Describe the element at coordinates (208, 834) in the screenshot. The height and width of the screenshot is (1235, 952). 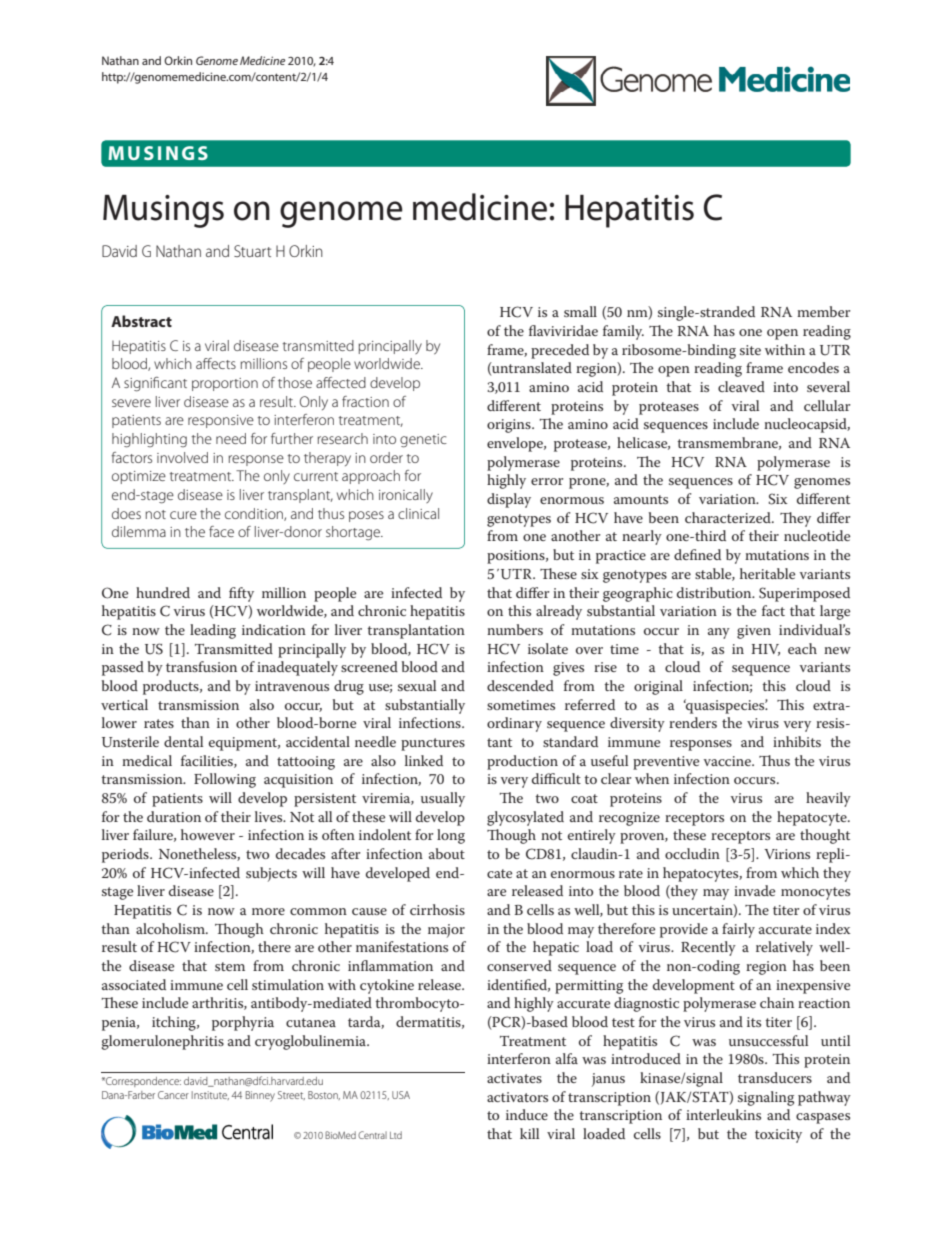
I see `however` at that location.
